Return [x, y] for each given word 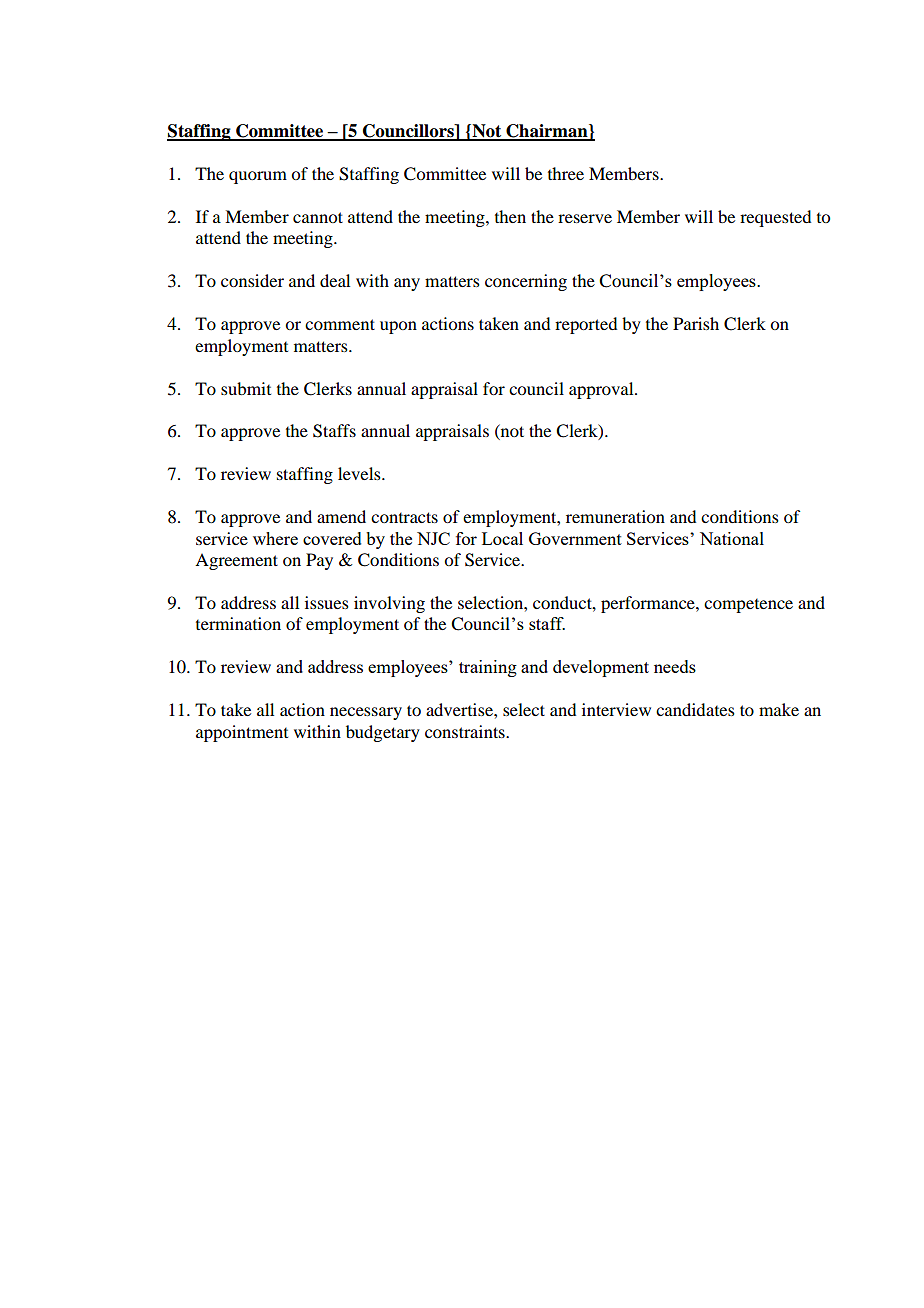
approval [602, 390]
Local [502, 538]
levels [360, 473]
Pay [319, 561]
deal [335, 280]
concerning [526, 282]
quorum [258, 177]
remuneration [615, 516]
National [732, 538]
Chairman [547, 132]
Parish [696, 323]
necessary [366, 713]
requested [775, 218]
